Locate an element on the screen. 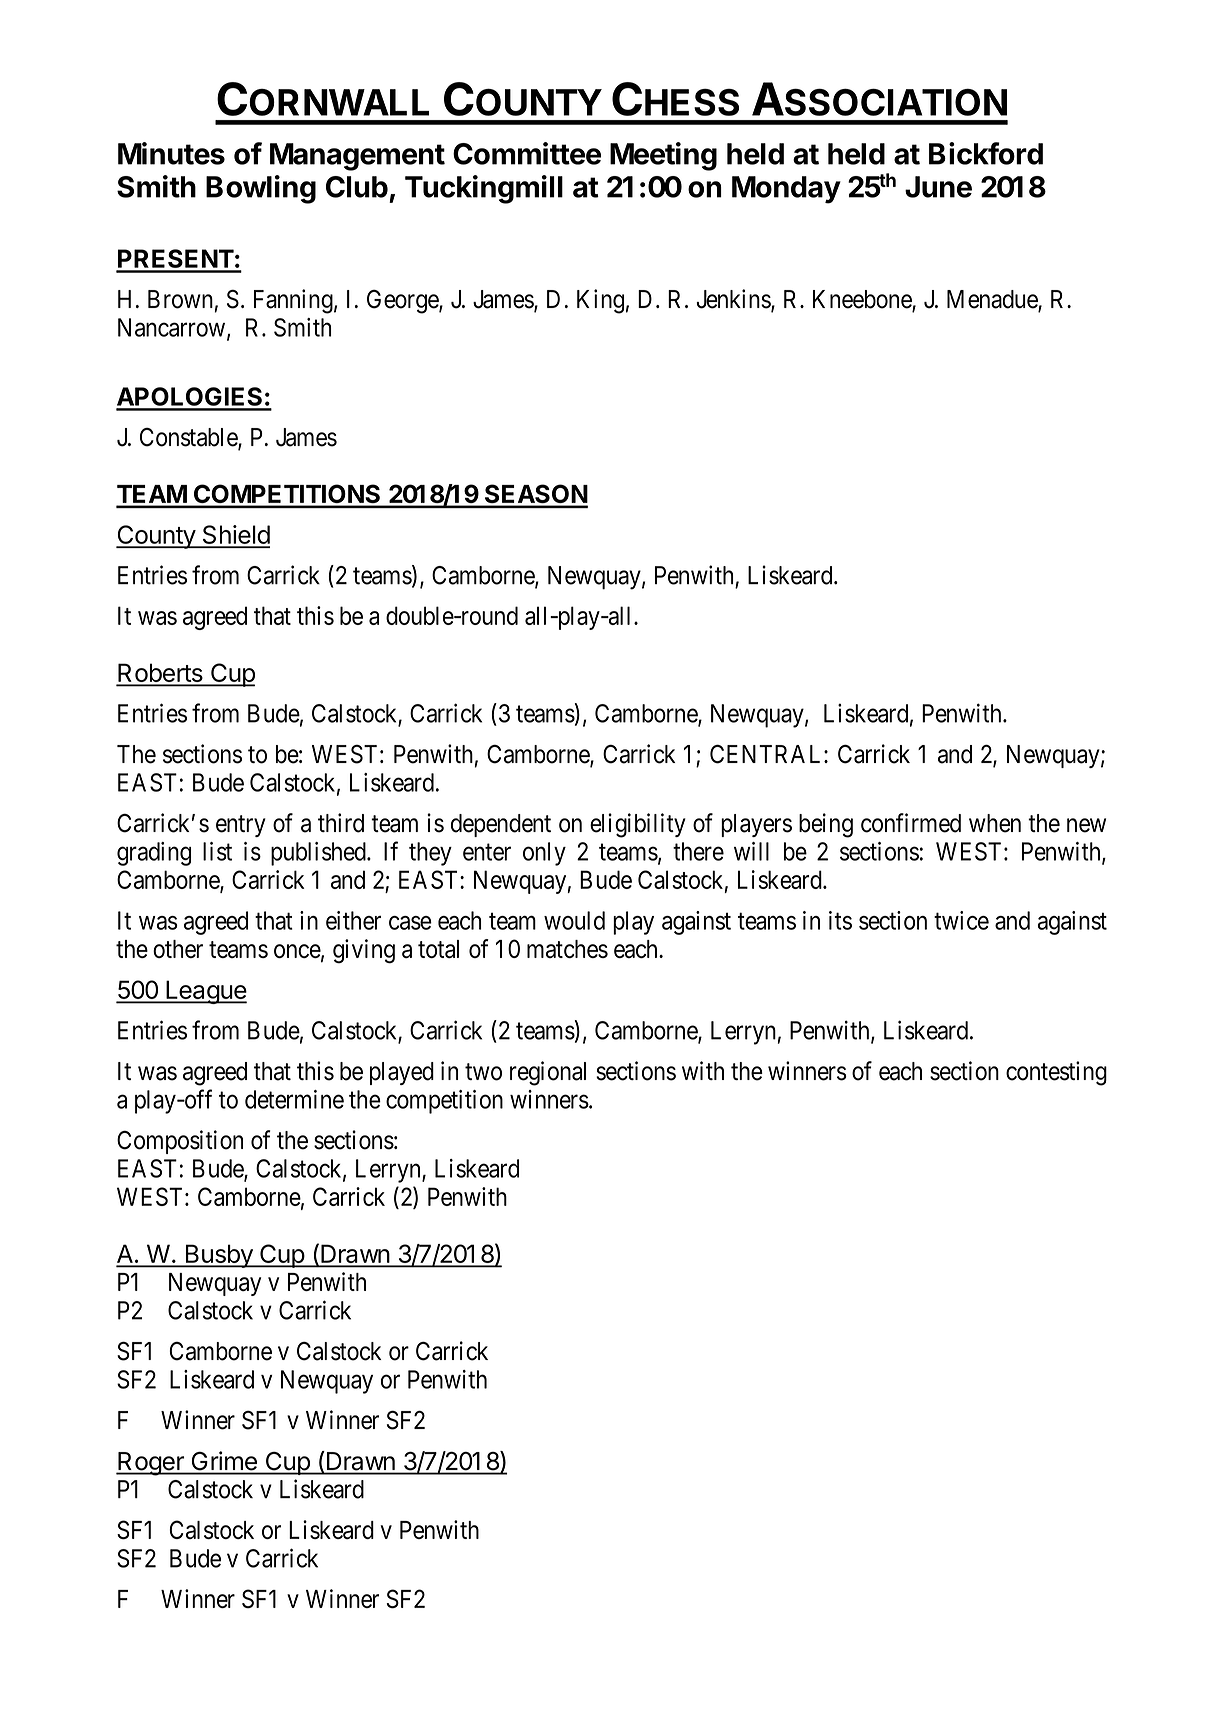  George is located at coordinates (403, 302).
